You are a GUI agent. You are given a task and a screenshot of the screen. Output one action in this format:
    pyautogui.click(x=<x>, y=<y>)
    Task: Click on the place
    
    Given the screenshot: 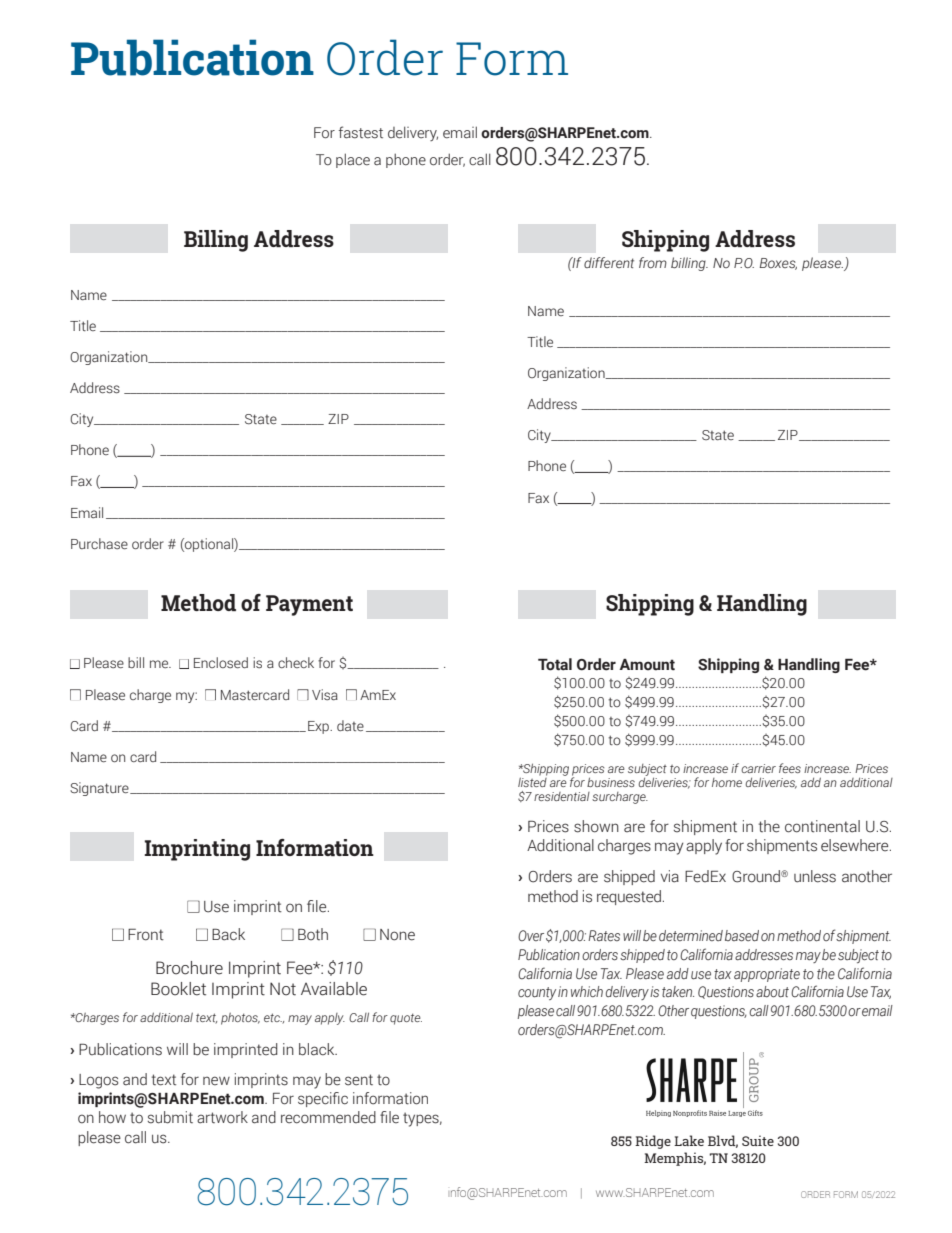 What is the action you would take?
    pyautogui.click(x=353, y=160)
